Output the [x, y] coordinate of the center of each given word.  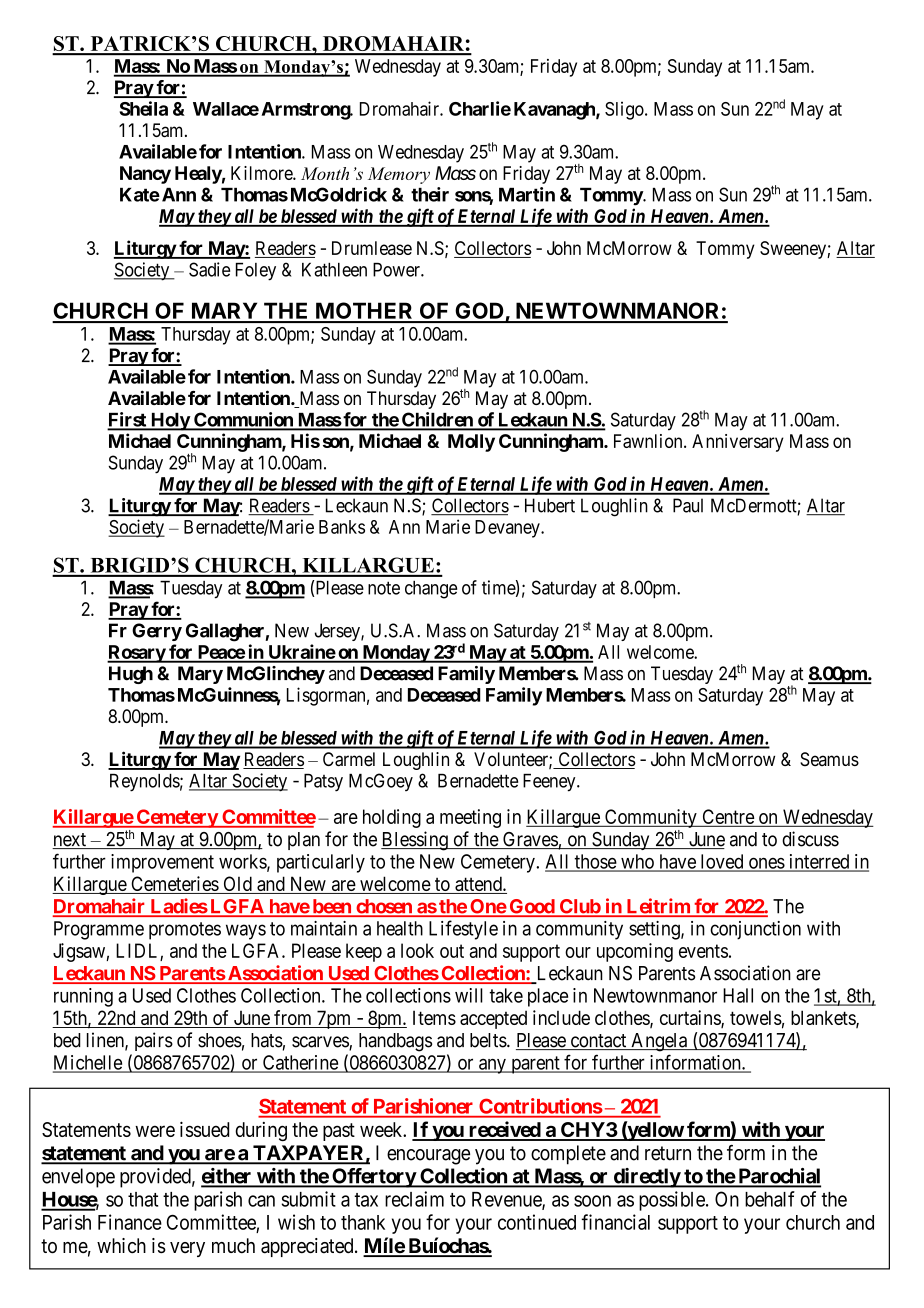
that [143, 1199]
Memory [399, 175]
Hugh [131, 675]
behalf [770, 1199]
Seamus [829, 759]
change [431, 590]
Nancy [145, 175]
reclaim [414, 1199]
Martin [527, 194]
